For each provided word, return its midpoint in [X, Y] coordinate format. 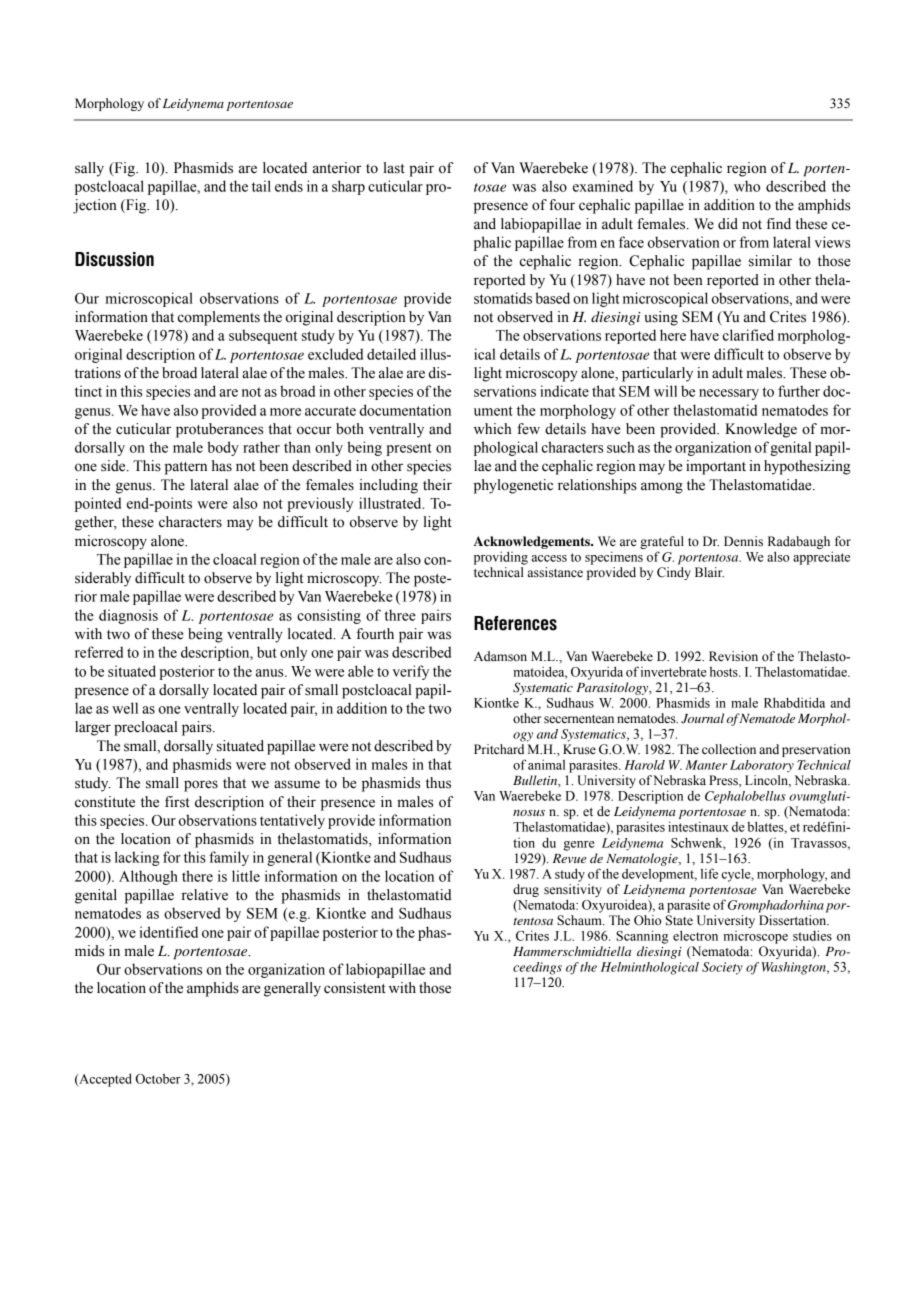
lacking [137, 858]
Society [722, 968]
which [493, 429]
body [223, 448]
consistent [355, 988]
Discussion [114, 259]
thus [438, 783]
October [158, 1078]
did [728, 224]
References [515, 623]
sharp [348, 187]
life [709, 873]
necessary [729, 394]
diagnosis [128, 616]
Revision [733, 656]
